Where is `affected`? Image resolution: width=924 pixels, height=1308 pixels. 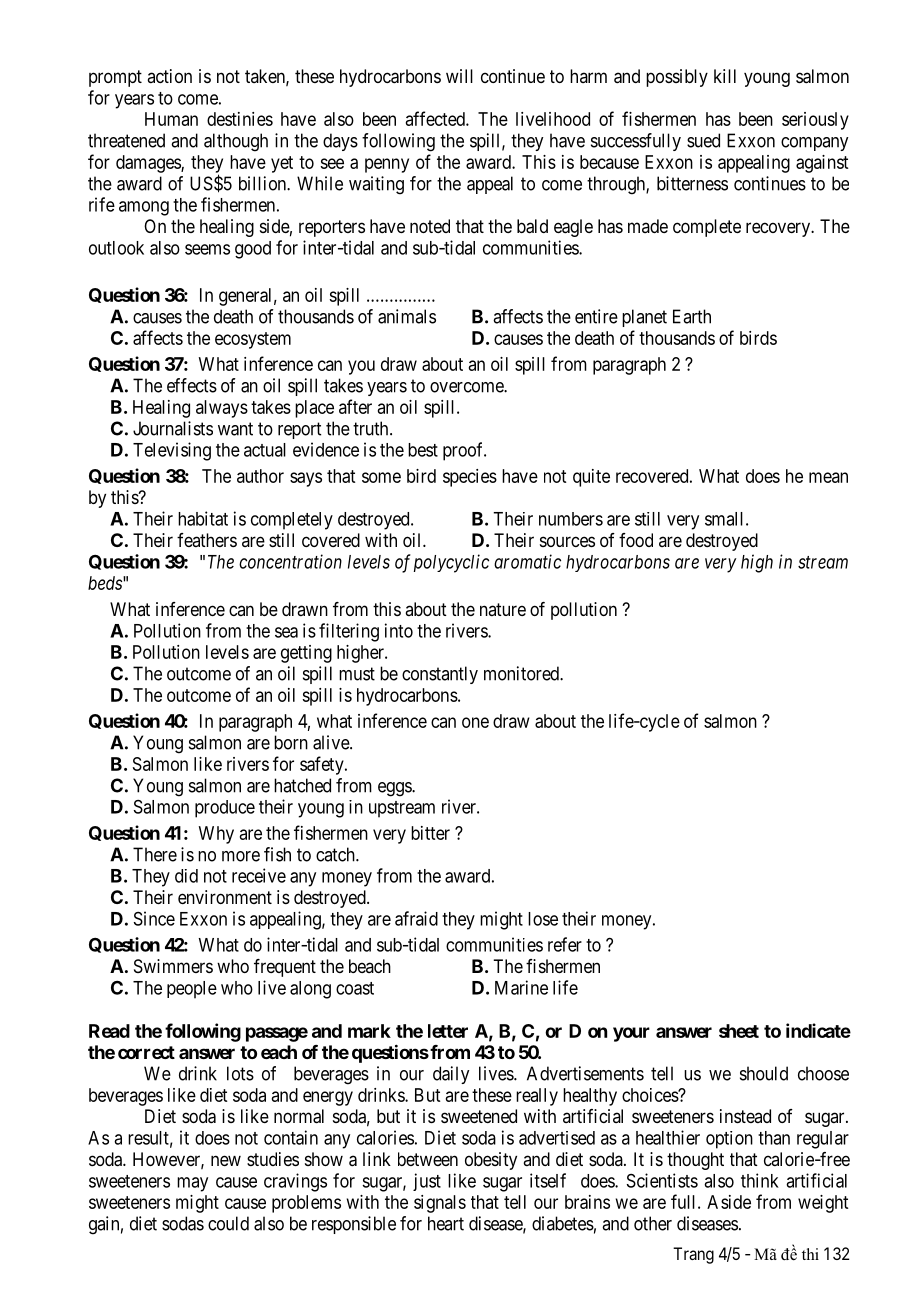 affected is located at coordinates (436, 118).
